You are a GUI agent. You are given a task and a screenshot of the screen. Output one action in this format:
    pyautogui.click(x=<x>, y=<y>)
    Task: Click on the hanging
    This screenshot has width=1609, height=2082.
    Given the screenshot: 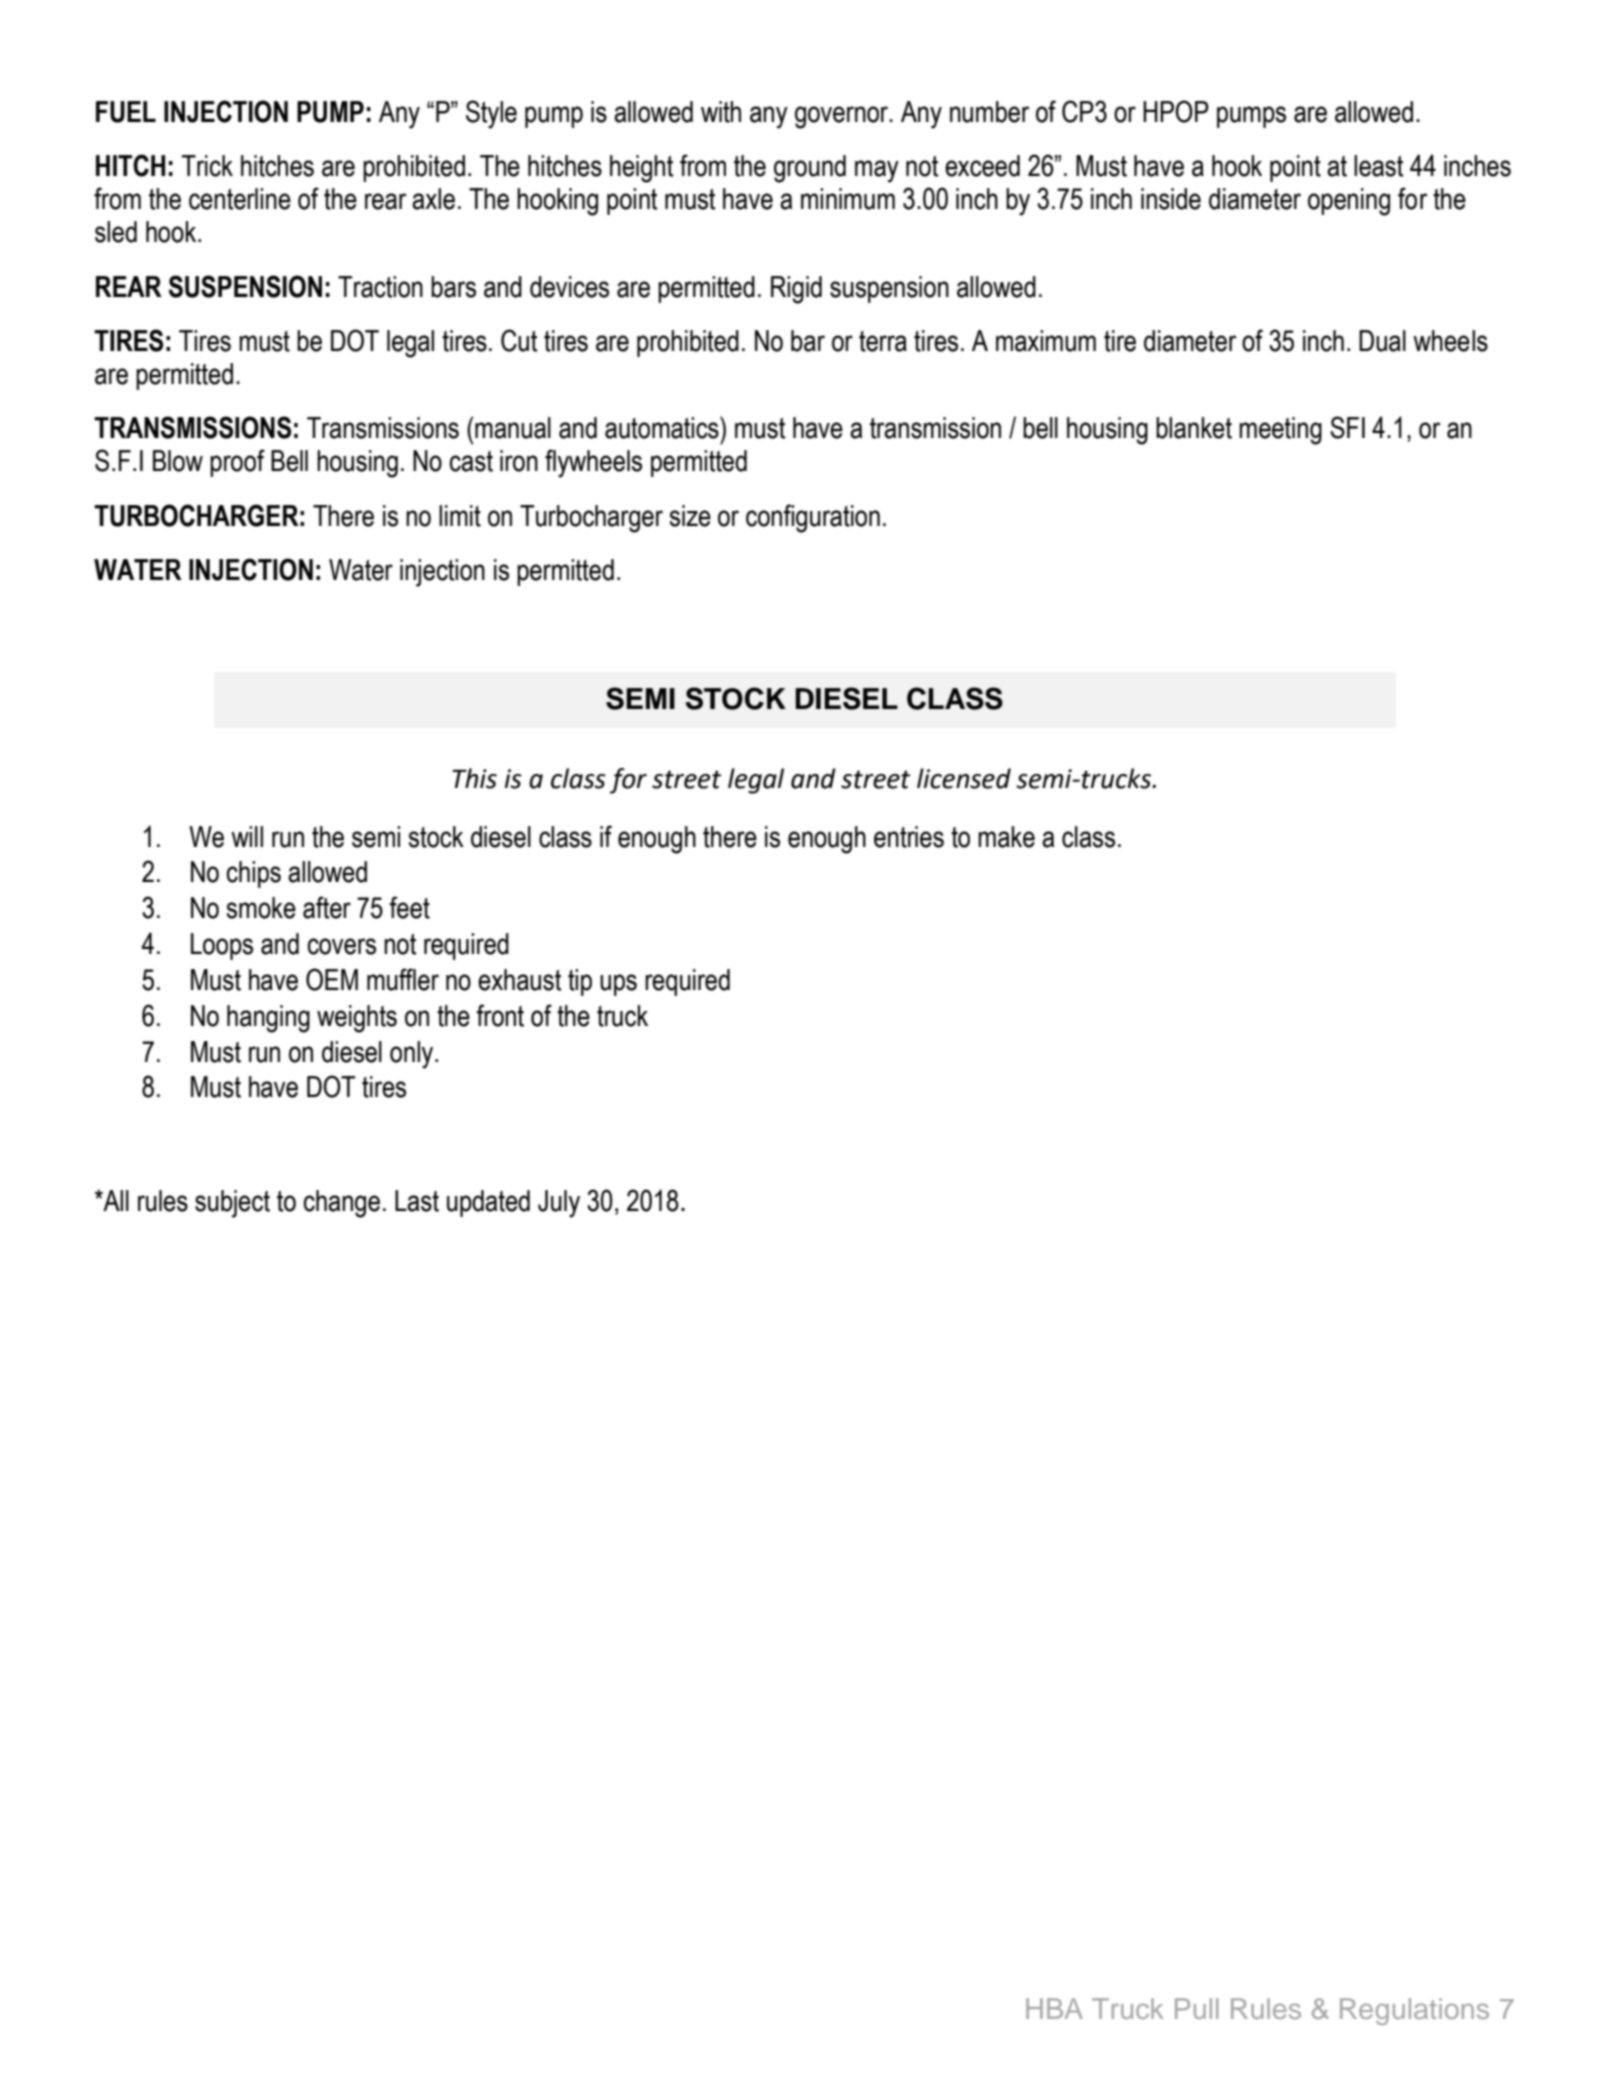 What is the action you would take?
    pyautogui.click(x=268, y=1019)
